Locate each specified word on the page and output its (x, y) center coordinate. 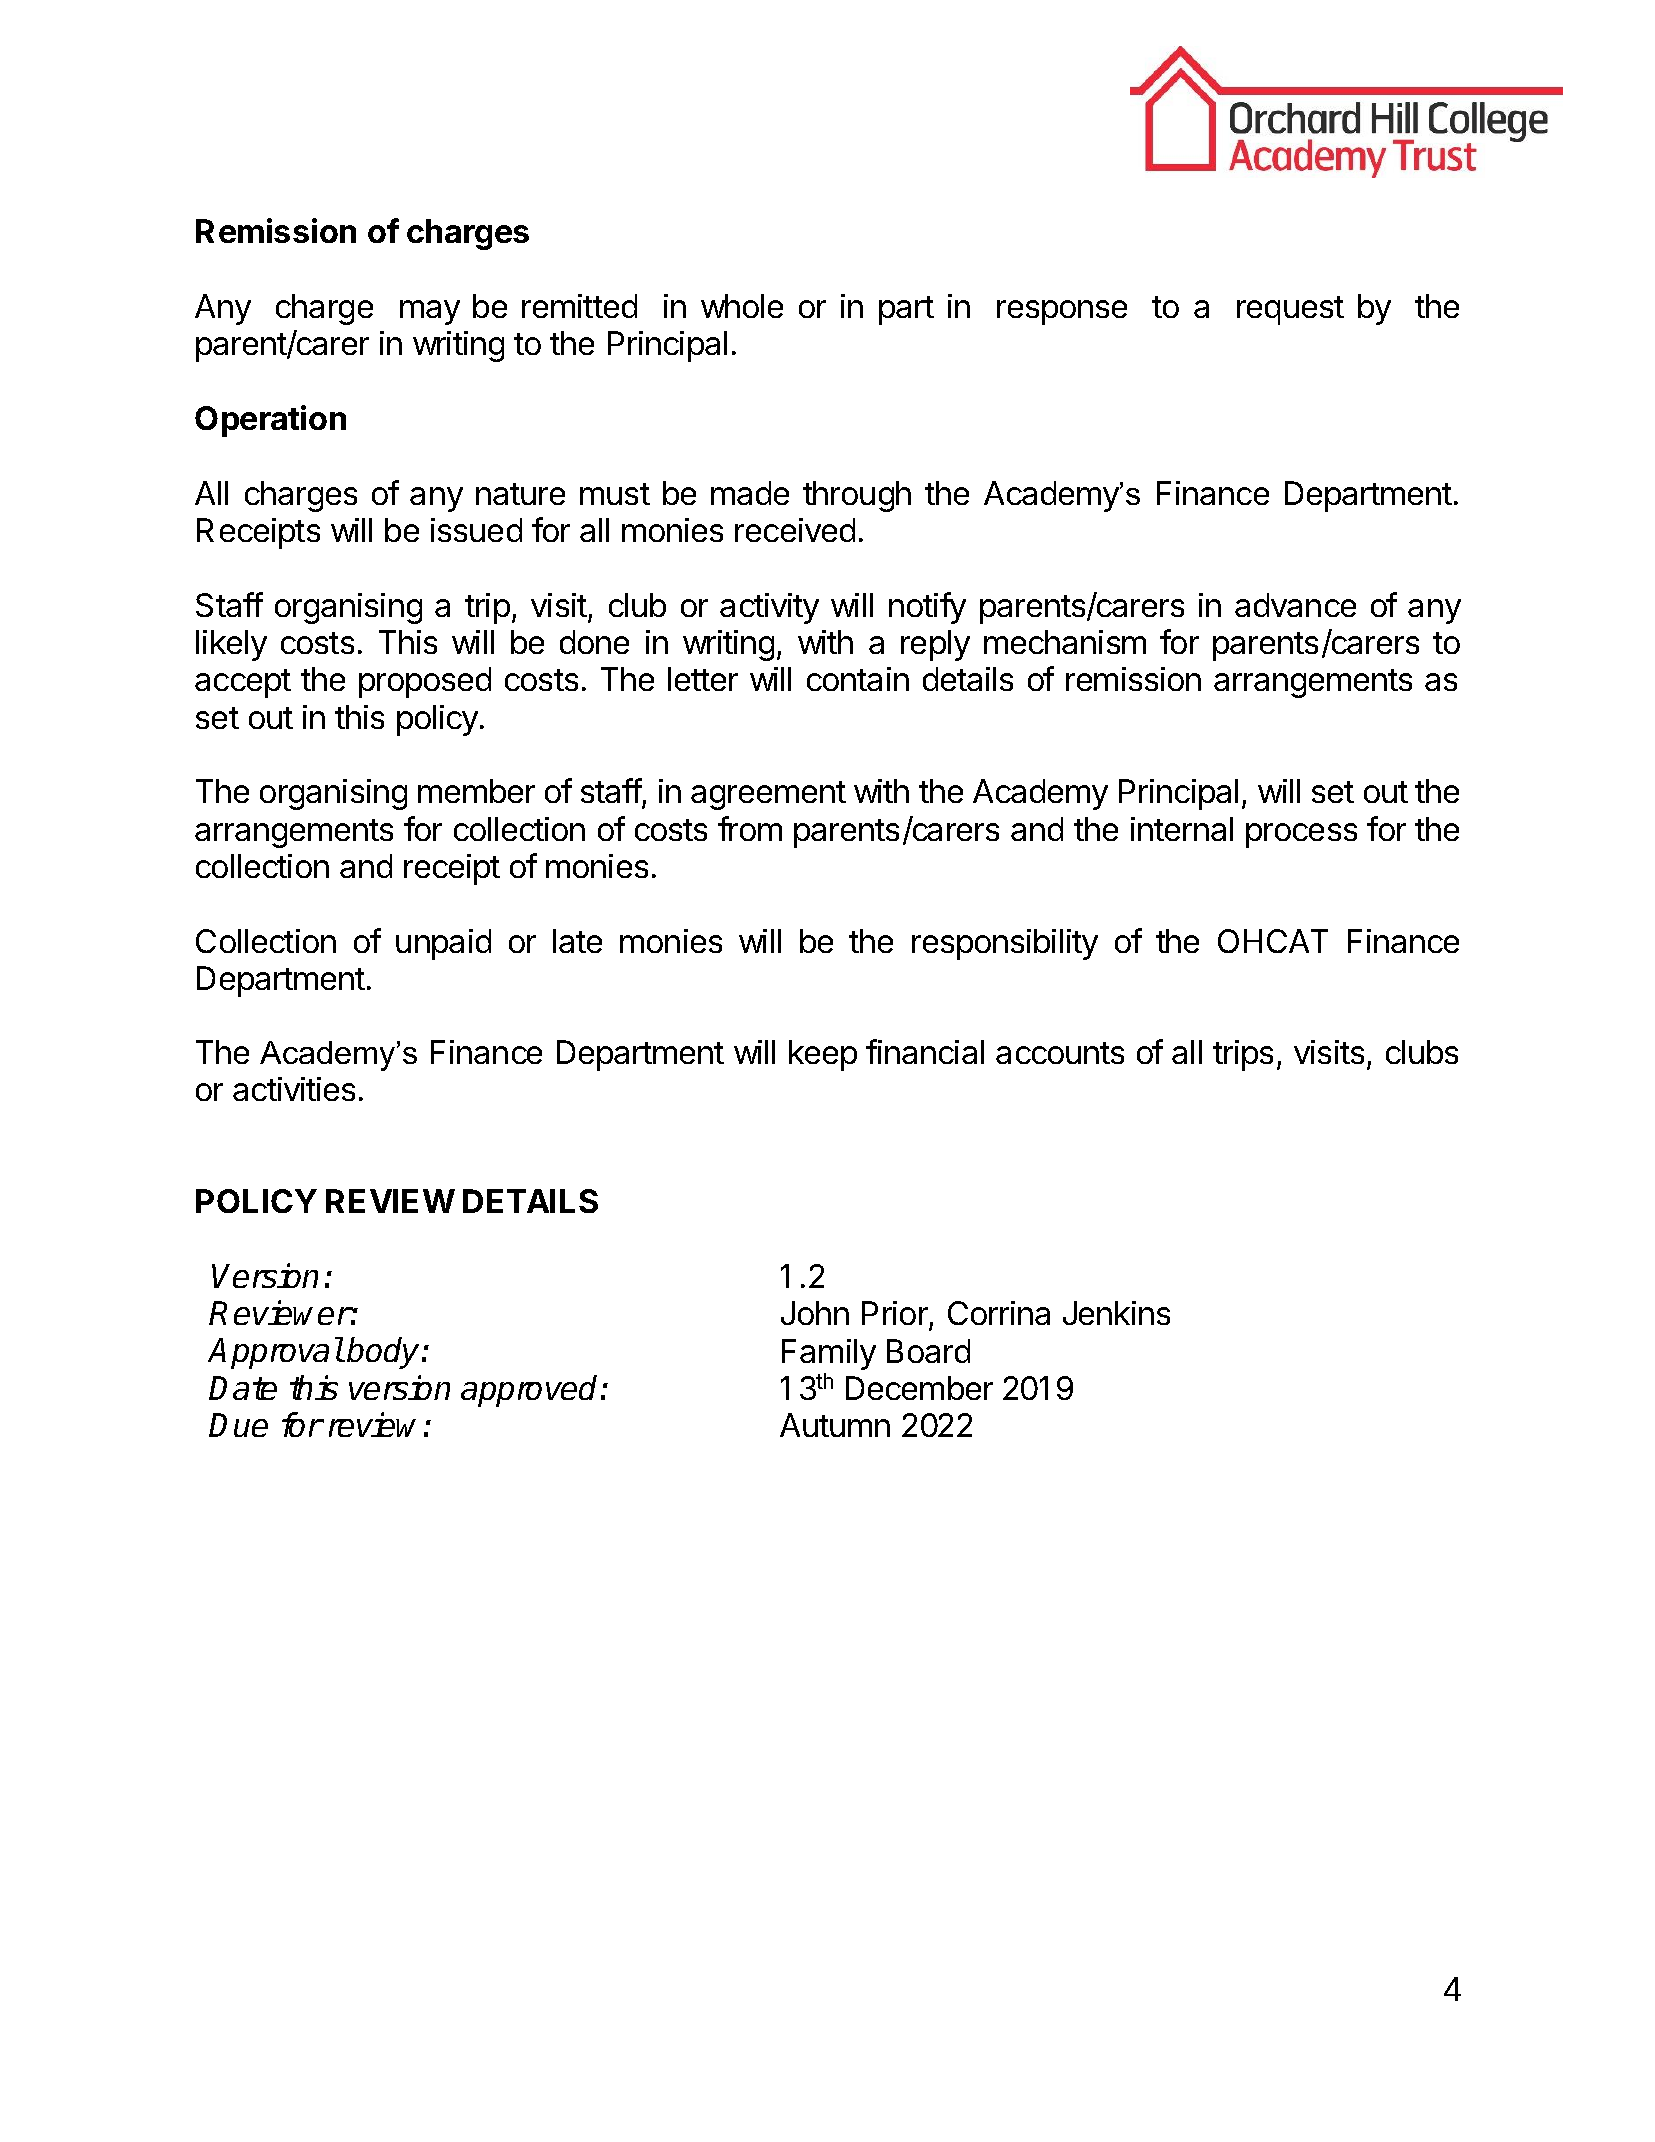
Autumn (835, 1425)
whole (742, 306)
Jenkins (1116, 1313)
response (1062, 312)
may (430, 312)
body (385, 1353)
